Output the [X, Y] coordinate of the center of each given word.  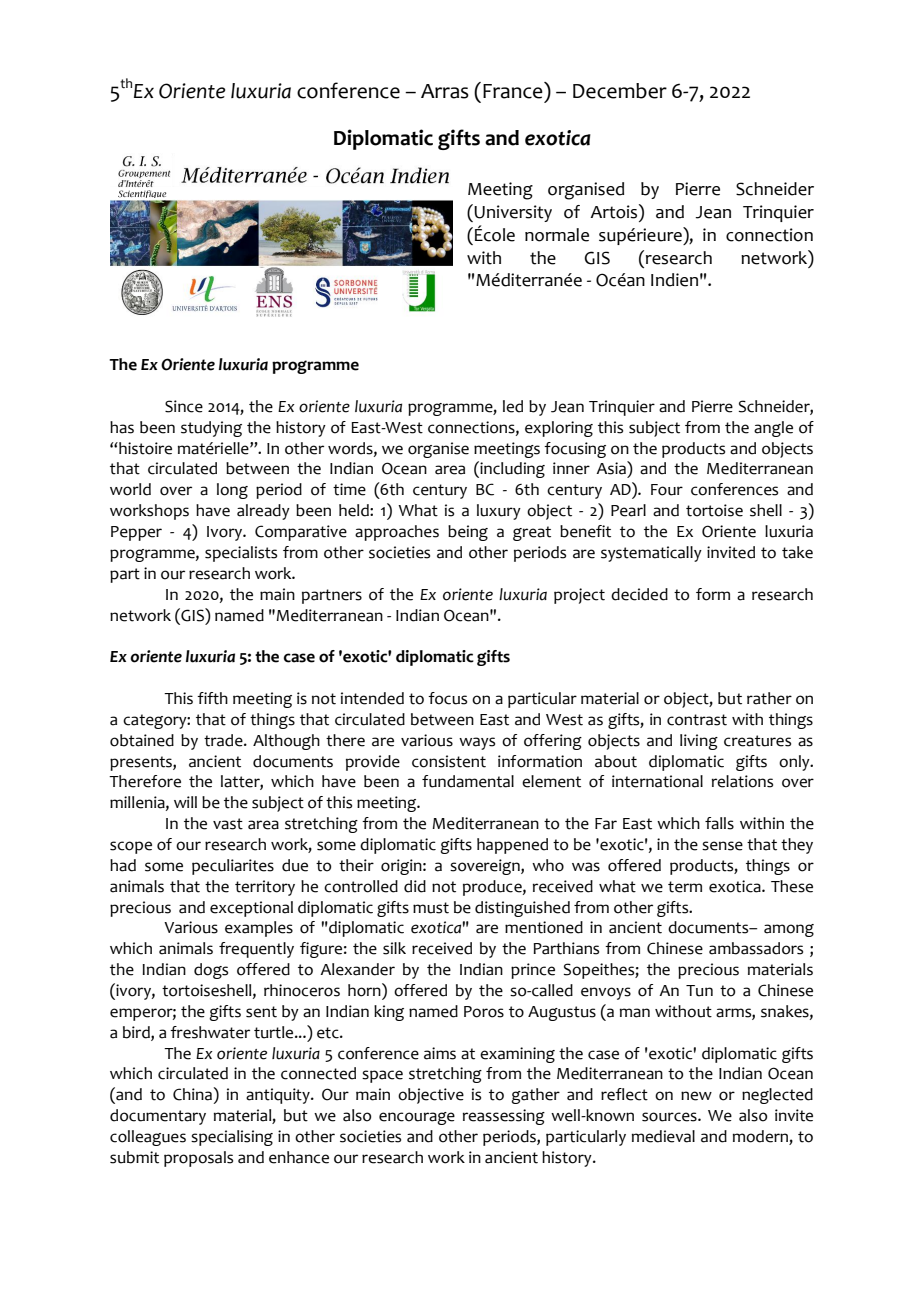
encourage [417, 1118]
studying [211, 429]
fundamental [468, 781]
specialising [232, 1138]
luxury [499, 512]
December [620, 91]
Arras [445, 91]
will [185, 802]
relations [742, 781]
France [514, 90]
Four [667, 490]
